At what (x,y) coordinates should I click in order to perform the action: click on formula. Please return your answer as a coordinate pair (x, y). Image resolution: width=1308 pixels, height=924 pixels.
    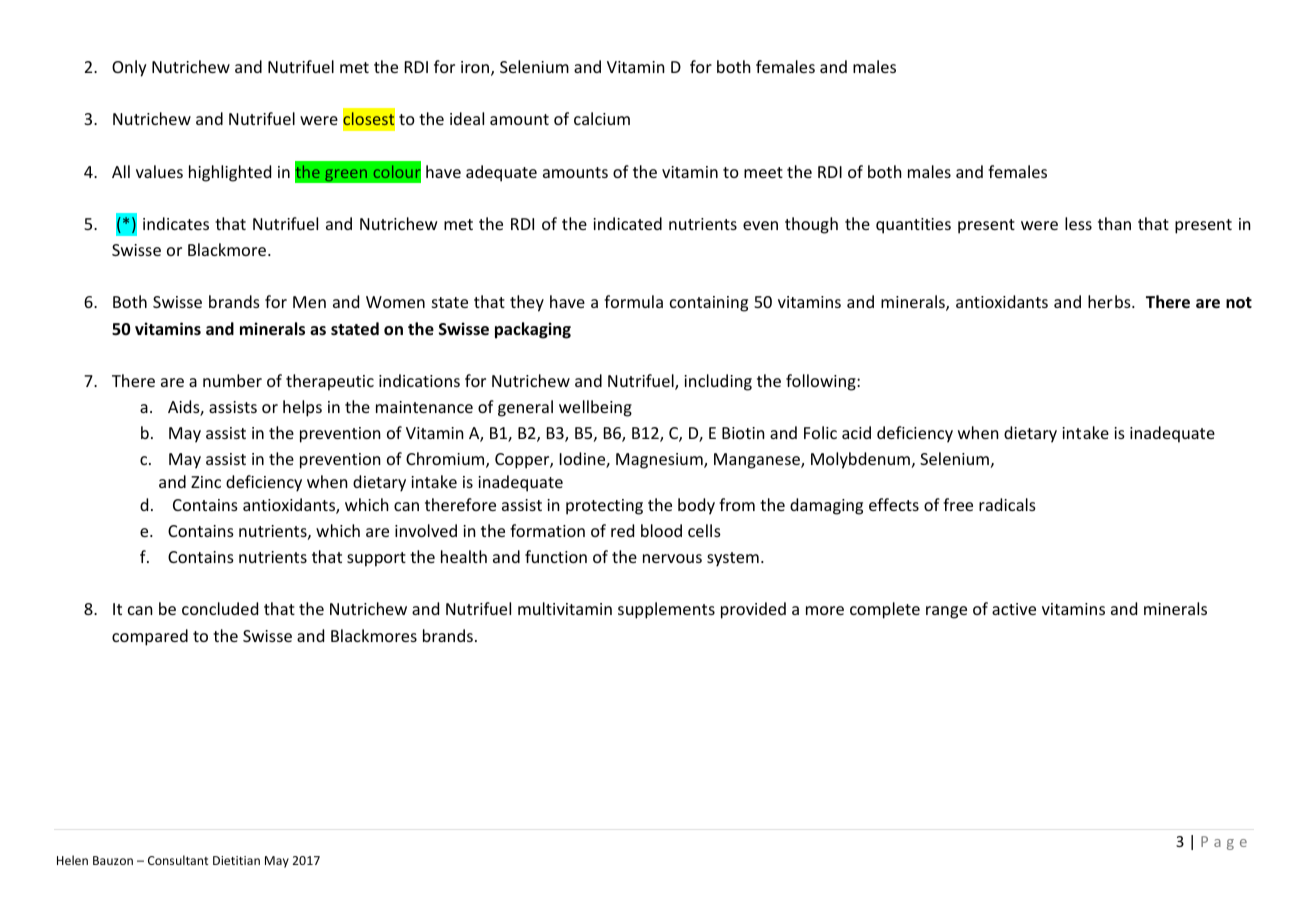
    Looking at the image, I should click on (633, 301).
